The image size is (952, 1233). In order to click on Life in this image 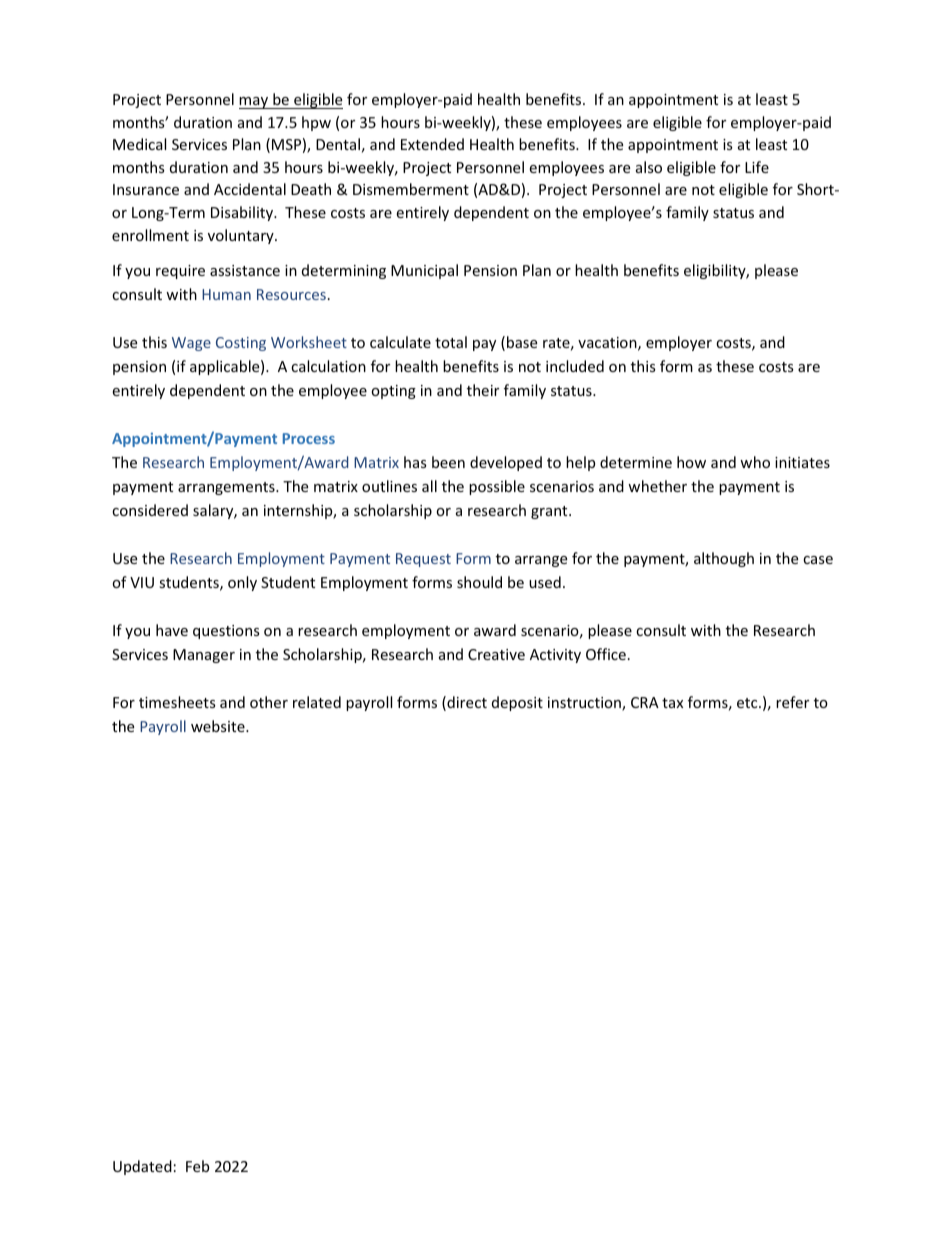, I will do `click(757, 167)`.
